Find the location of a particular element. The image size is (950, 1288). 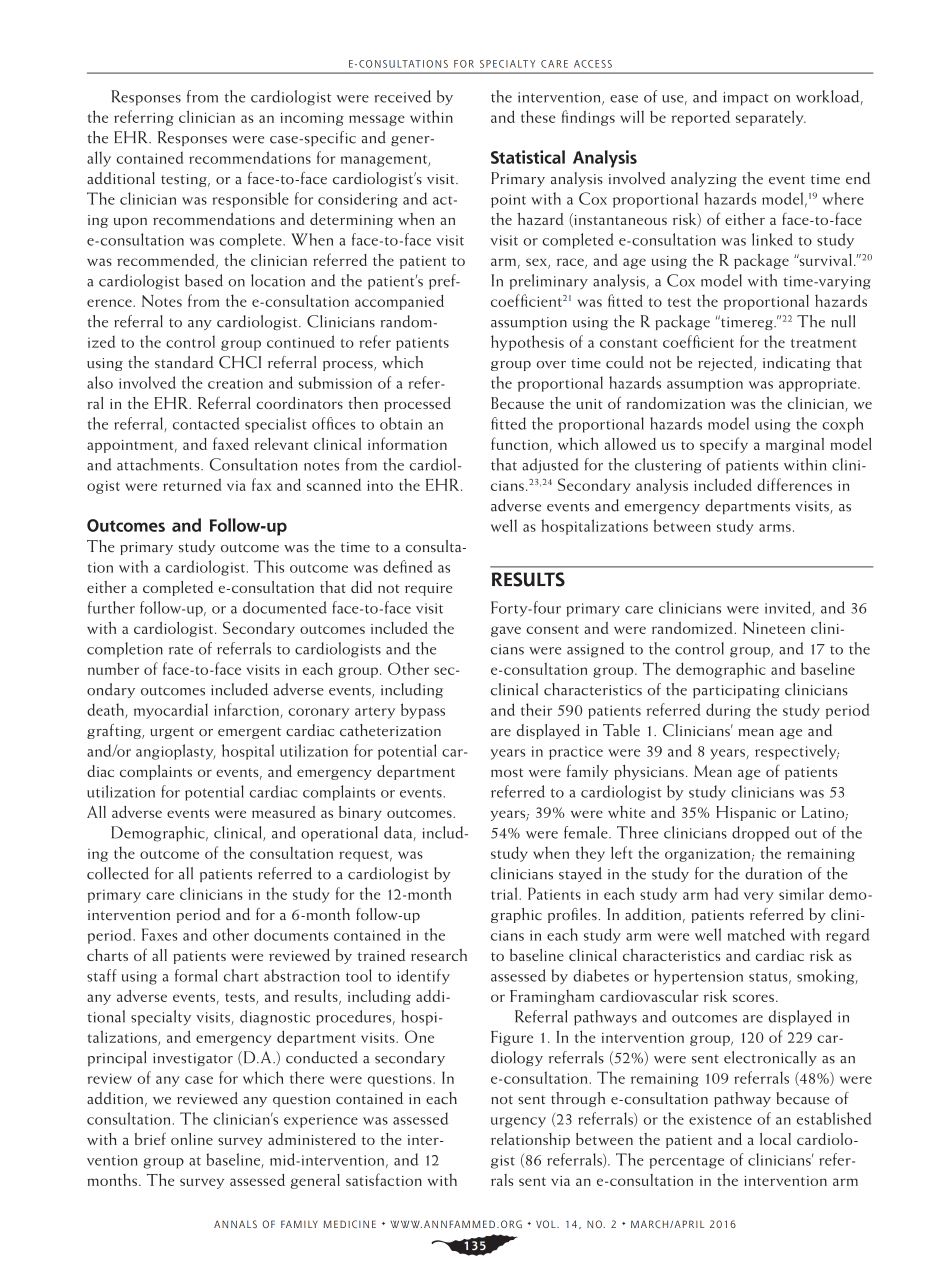

responsible is located at coordinates (250, 200).
